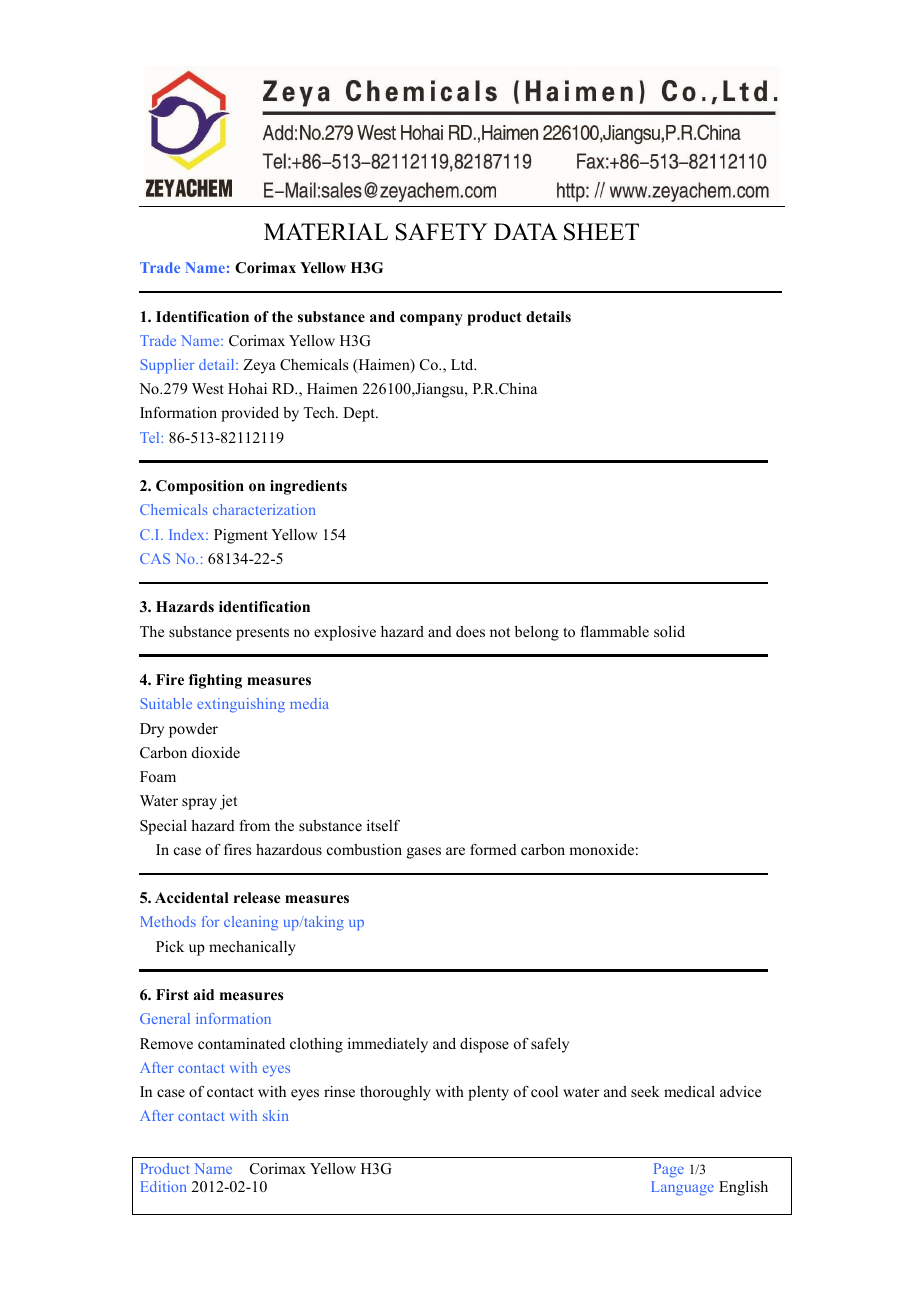 Image resolution: width=924 pixels, height=1308 pixels. What do you see at coordinates (550, 1045) in the page?
I see `safely` at bounding box center [550, 1045].
